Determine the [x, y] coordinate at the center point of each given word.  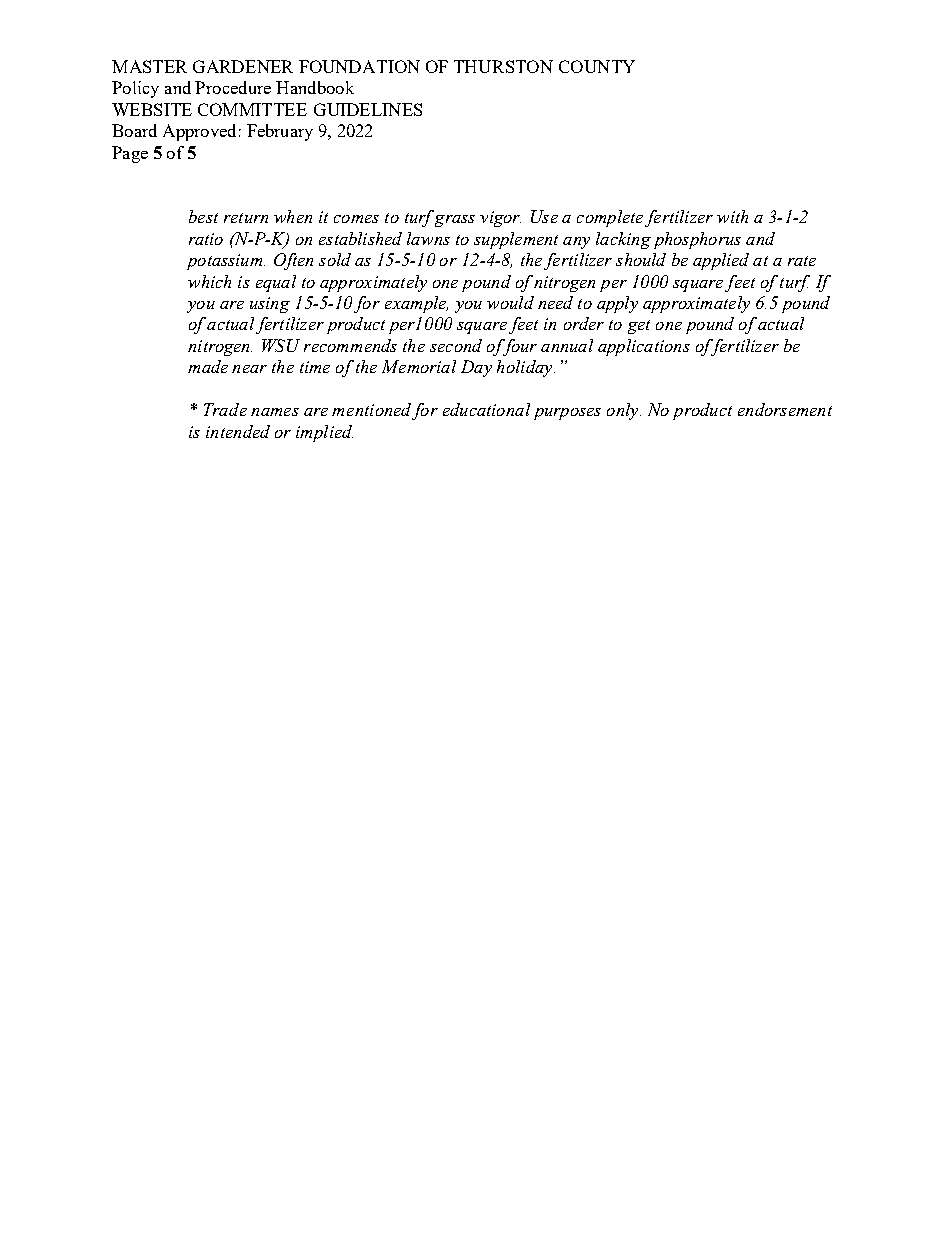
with [732, 216]
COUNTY [597, 66]
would [510, 302]
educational [486, 409]
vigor [500, 219]
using [270, 305]
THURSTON [503, 66]
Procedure [233, 87]
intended [238, 431]
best [203, 216]
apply [617, 304]
